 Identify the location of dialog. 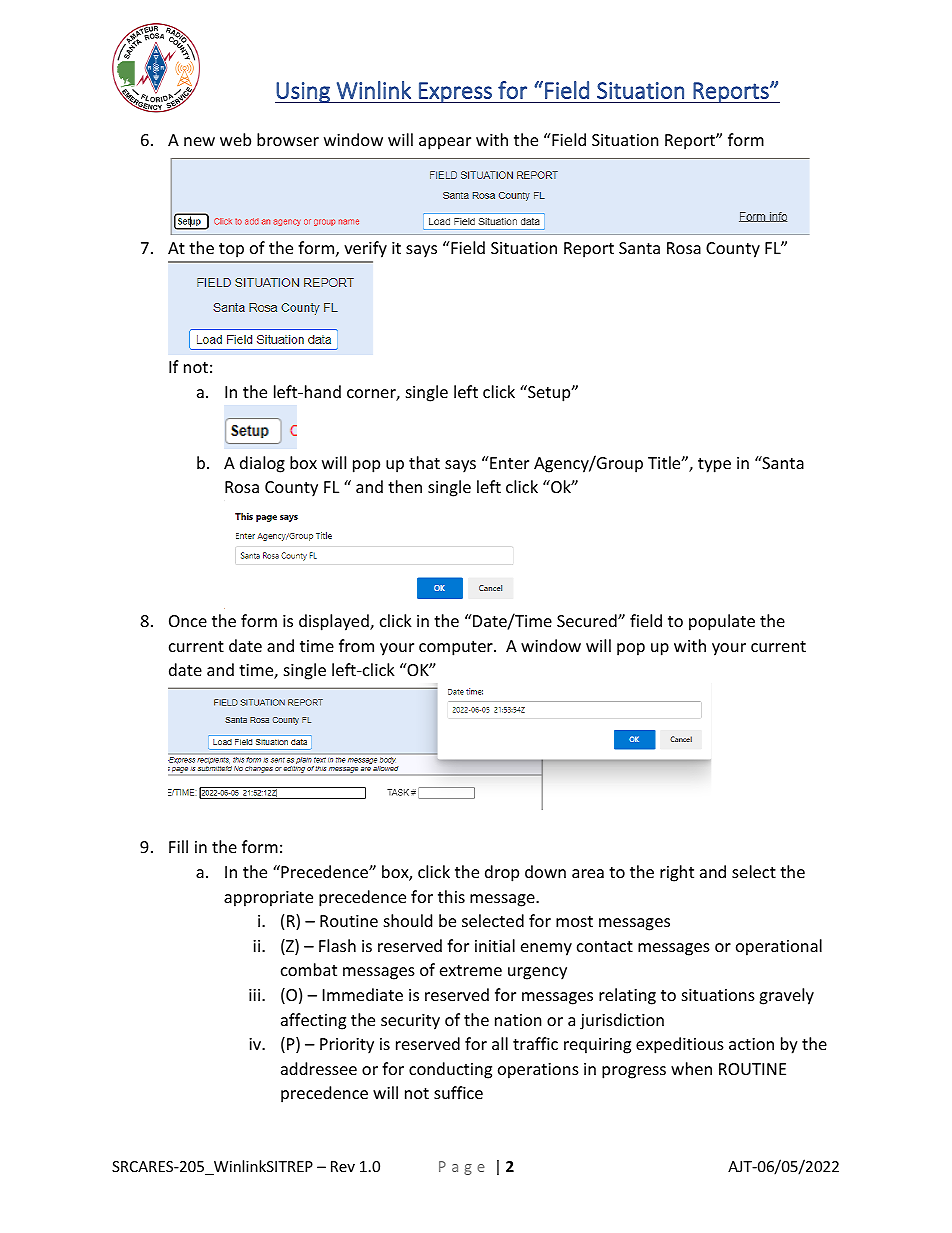
(262, 464).
